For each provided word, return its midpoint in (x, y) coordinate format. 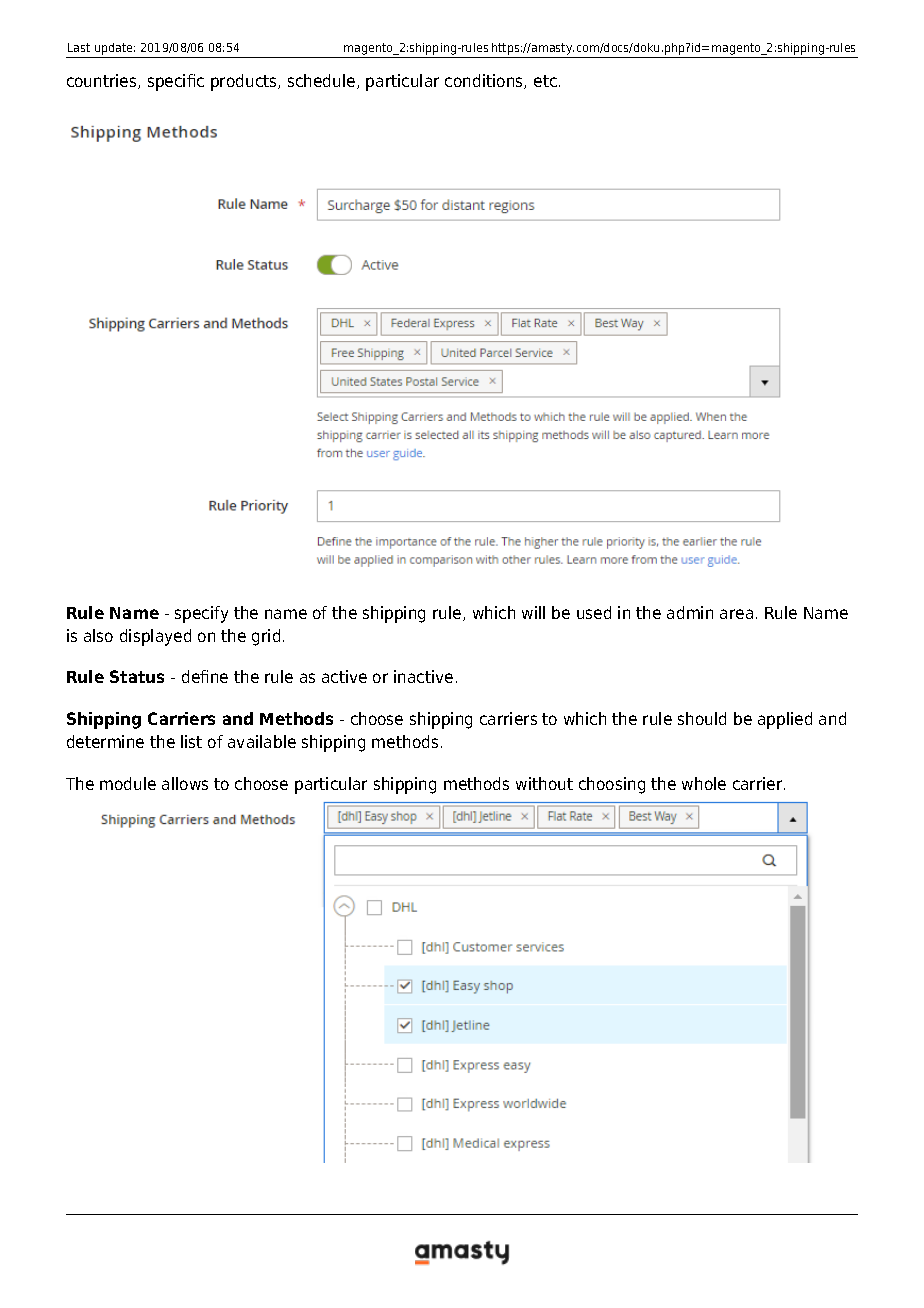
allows (185, 783)
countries (103, 81)
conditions (485, 81)
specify (201, 614)
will (533, 612)
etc (545, 81)
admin (690, 612)
